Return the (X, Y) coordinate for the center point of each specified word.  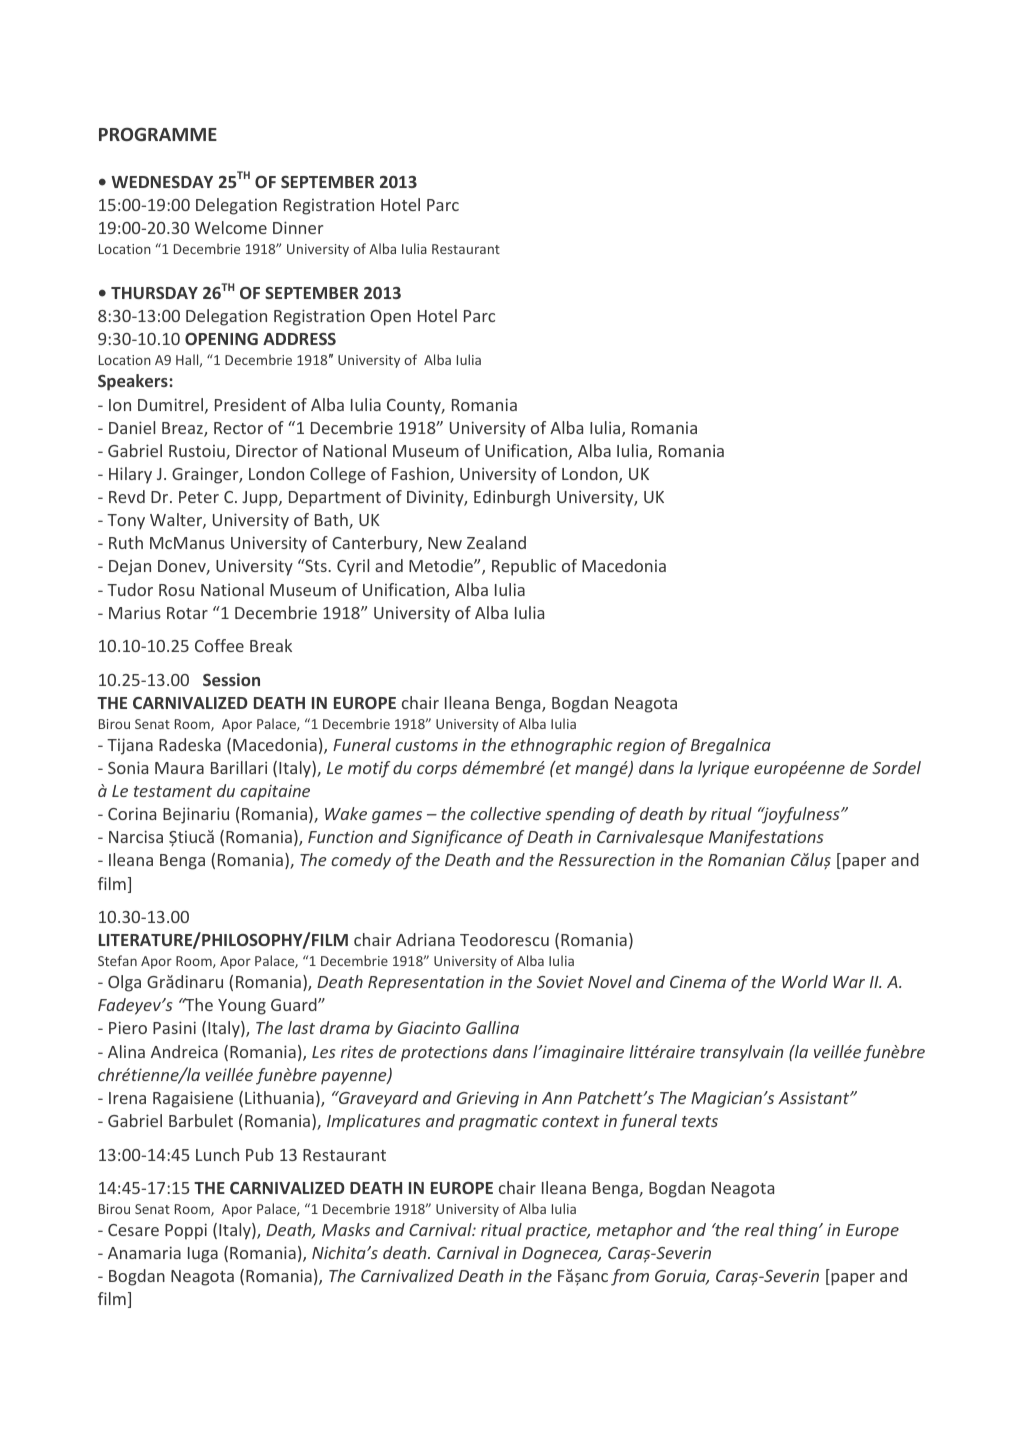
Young (242, 1007)
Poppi (186, 1231)
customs (426, 745)
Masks (346, 1229)
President (250, 404)
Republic (524, 567)
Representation (426, 983)
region (641, 746)
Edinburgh (512, 498)
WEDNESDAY (162, 182)
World (805, 981)
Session (231, 679)
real (759, 1229)
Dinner (298, 227)
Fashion (421, 475)
